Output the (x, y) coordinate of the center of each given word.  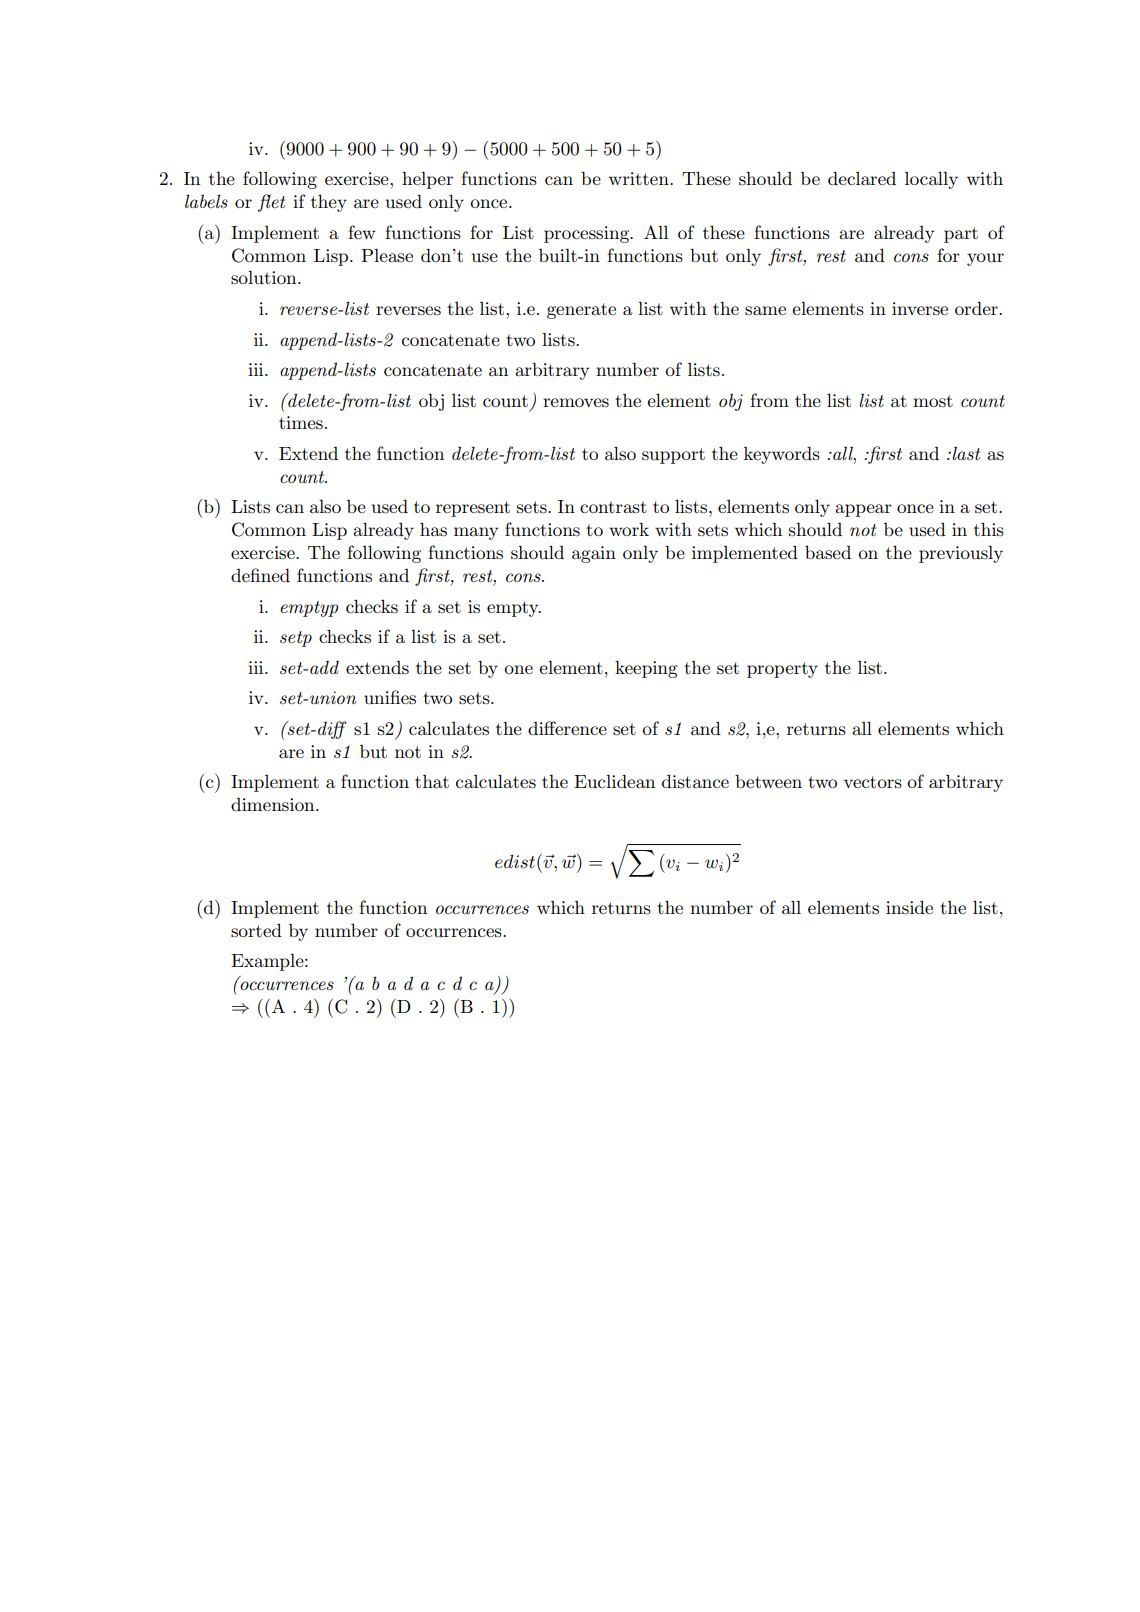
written (640, 178)
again (594, 554)
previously (961, 554)
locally (931, 180)
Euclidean (614, 781)
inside (909, 908)
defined (260, 575)
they (329, 203)
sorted (256, 931)
